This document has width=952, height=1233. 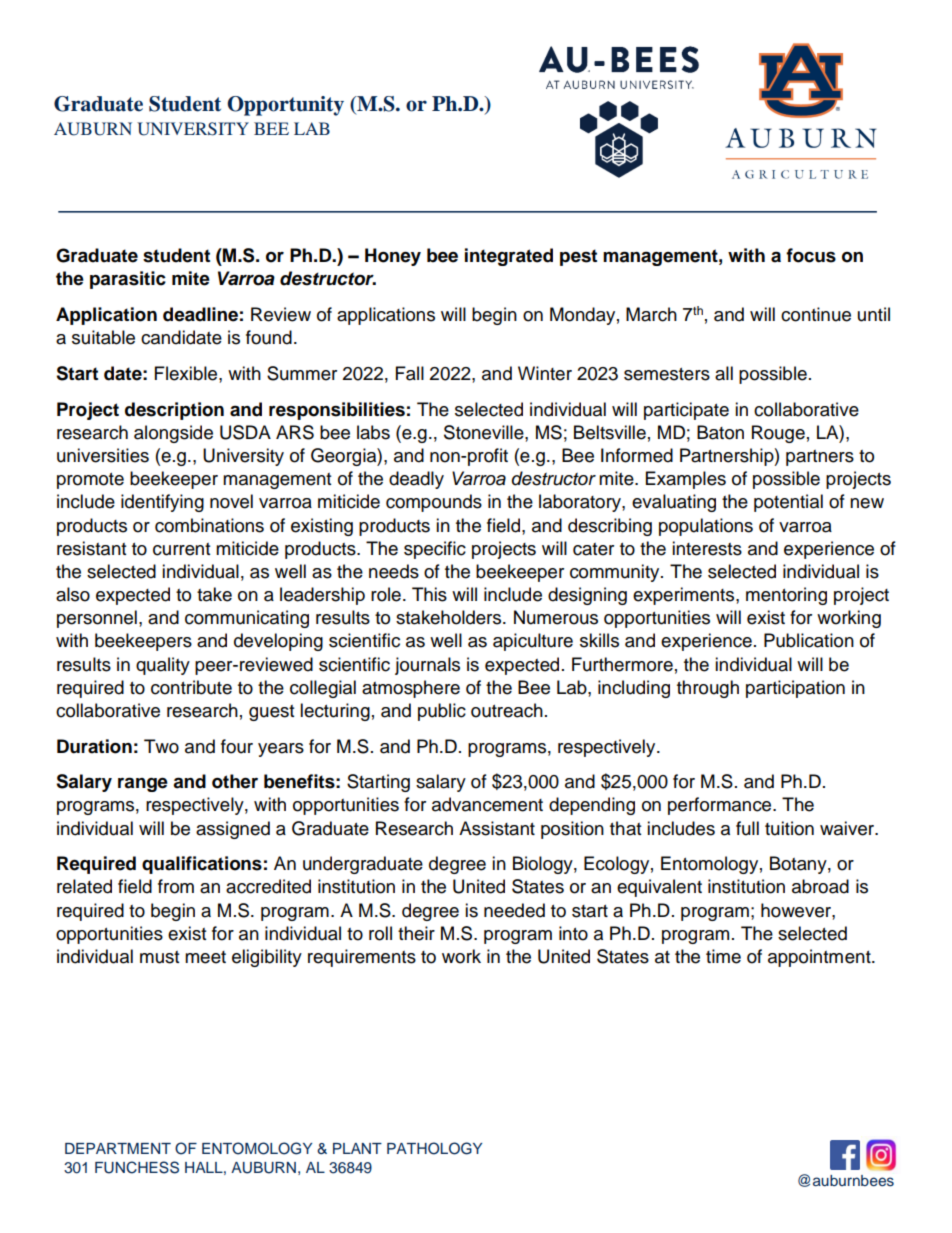 What do you see at coordinates (786, 596) in the document?
I see `mentoring` at bounding box center [786, 596].
